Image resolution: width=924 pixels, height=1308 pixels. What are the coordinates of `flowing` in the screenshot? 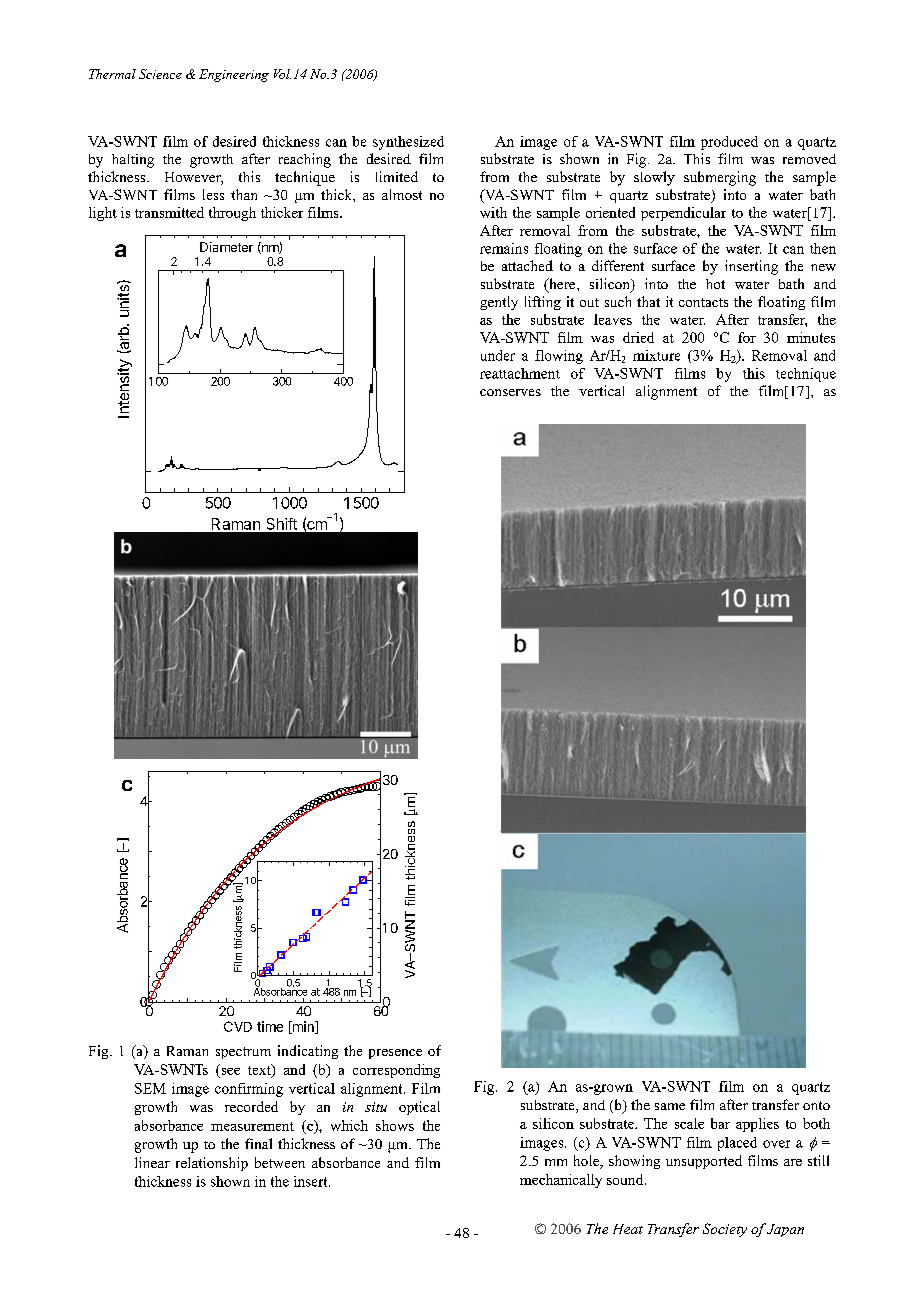 It's located at (559, 357).
